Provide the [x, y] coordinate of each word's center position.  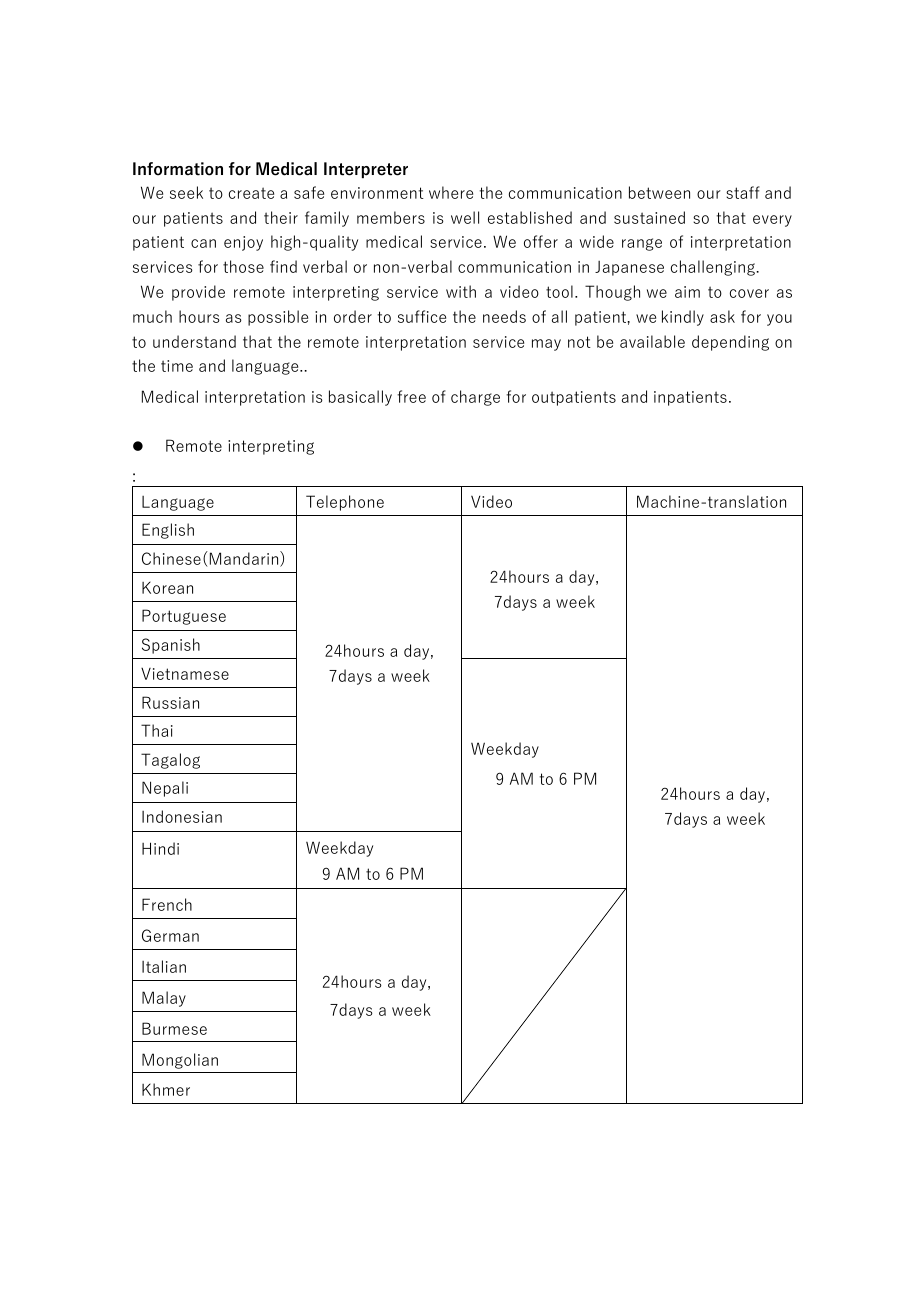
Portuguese [184, 617]
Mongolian [180, 1061]
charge [475, 398]
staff [743, 192]
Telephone [345, 503]
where [451, 192]
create [251, 193]
